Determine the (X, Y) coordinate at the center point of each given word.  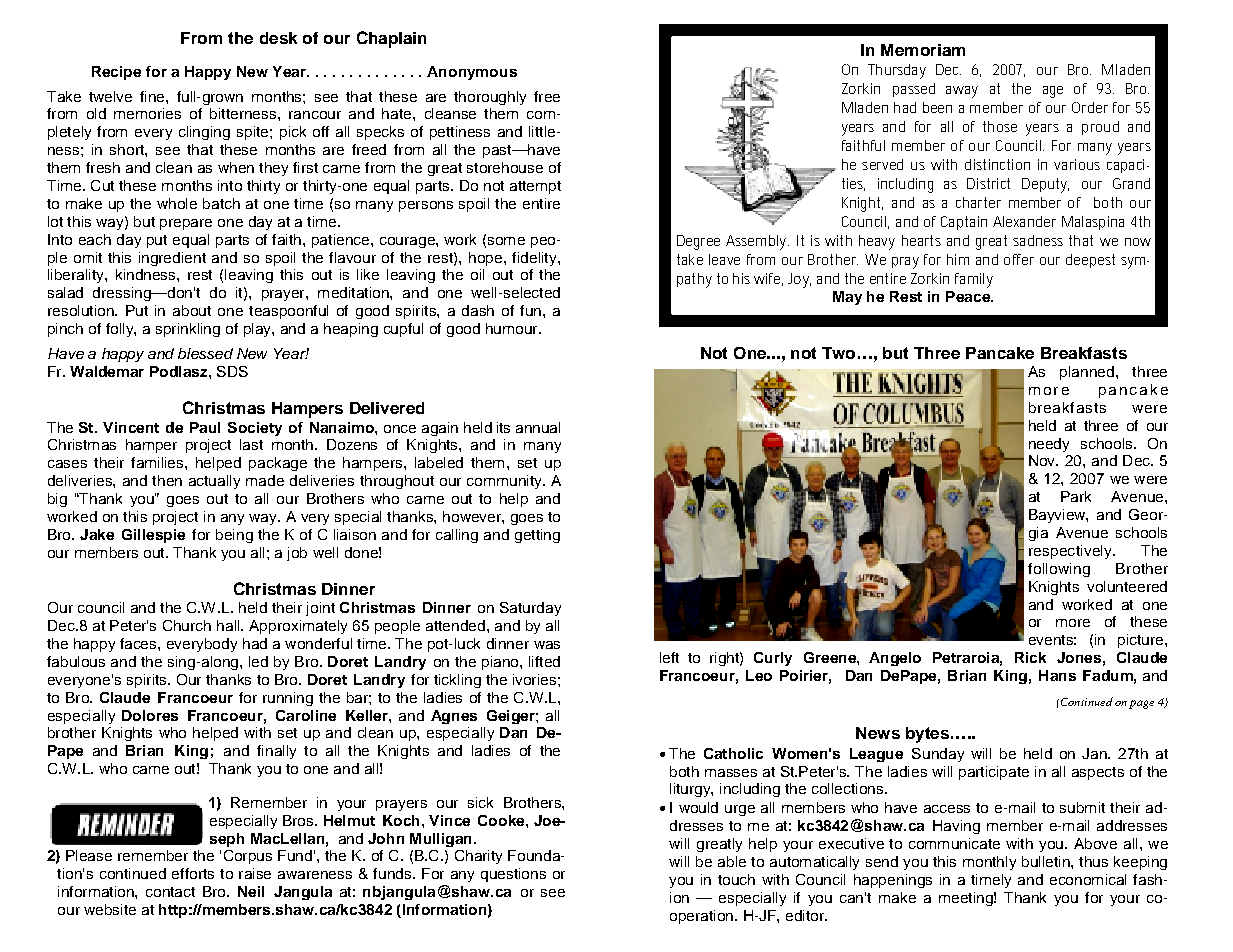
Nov (1043, 460)
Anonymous (472, 73)
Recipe (116, 73)
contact (170, 892)
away (962, 92)
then (167, 480)
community (505, 482)
